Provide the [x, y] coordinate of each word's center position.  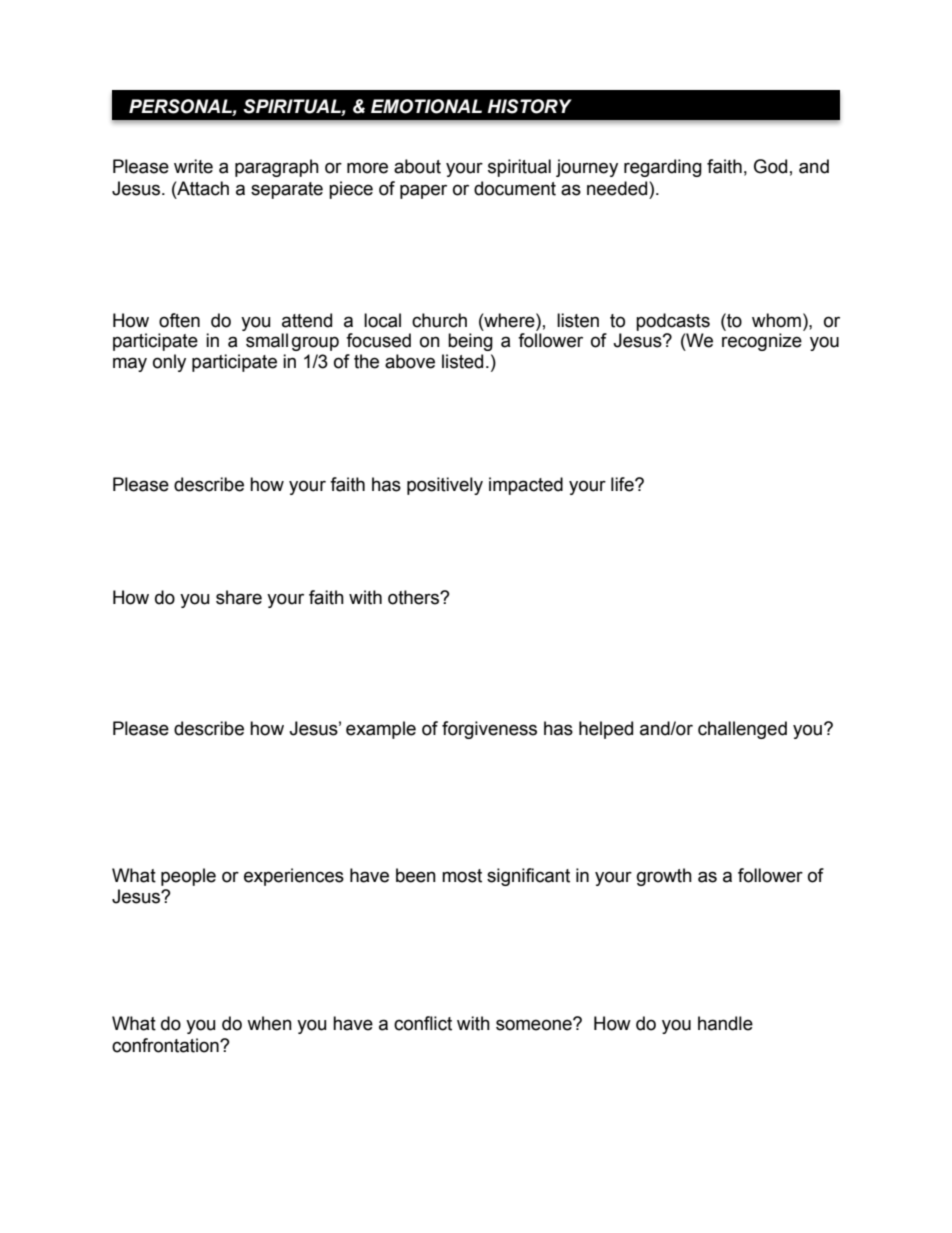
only [169, 363]
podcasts [673, 322]
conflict [423, 1023]
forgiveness [489, 730]
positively [445, 486]
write [193, 166]
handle [725, 1023]
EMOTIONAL [426, 106]
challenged [742, 730]
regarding [663, 168]
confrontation [166, 1045]
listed [462, 361]
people [188, 877]
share [239, 597]
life [623, 484]
